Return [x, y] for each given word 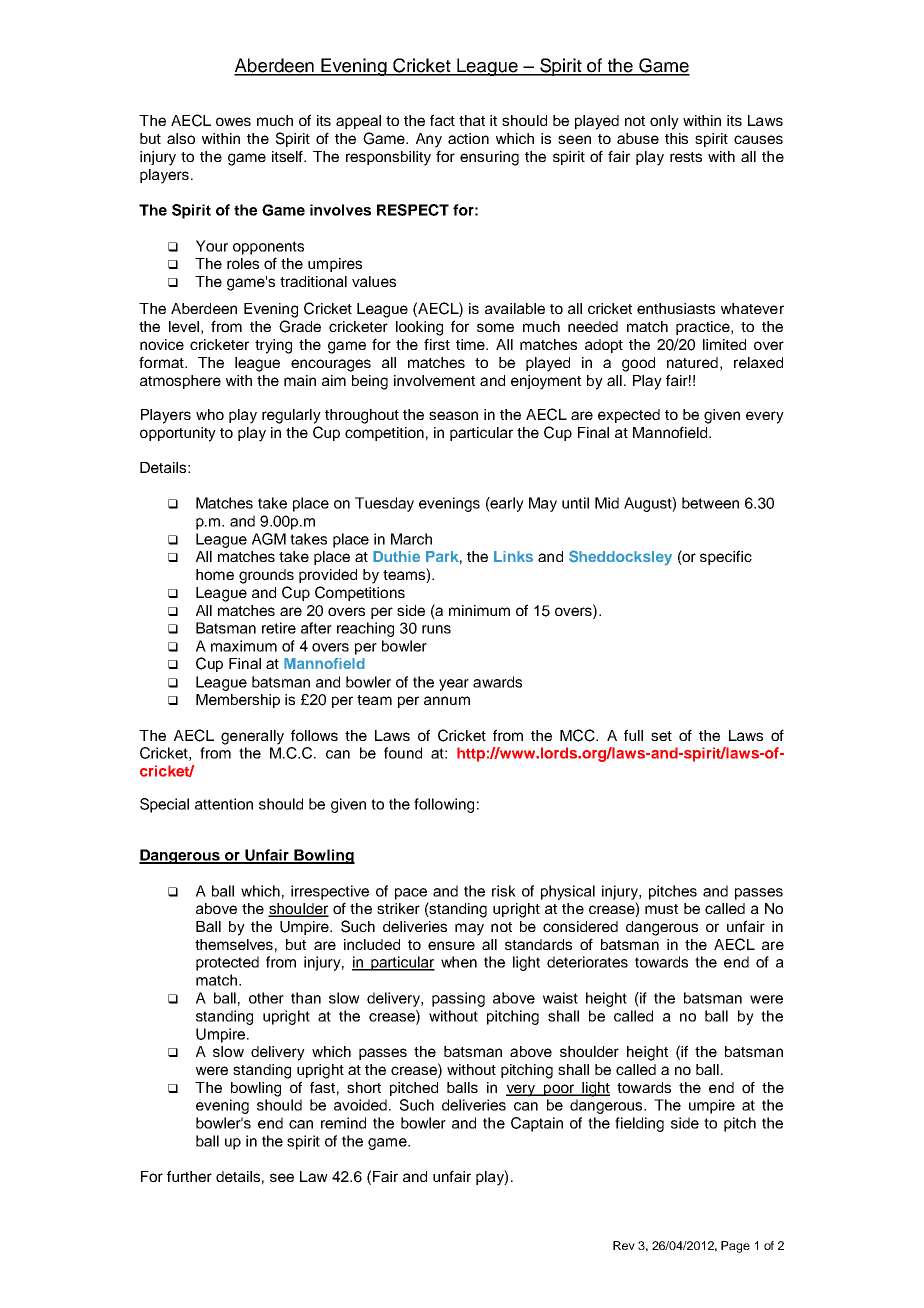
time [471, 344]
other [266, 998]
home [215, 574]
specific [726, 557]
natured [692, 362]
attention [224, 804]
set [661, 736]
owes [233, 121]
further [189, 1176]
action [468, 138]
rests [686, 157]
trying [273, 346]
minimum [479, 610]
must [661, 909]
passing [458, 999]
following [444, 805]
